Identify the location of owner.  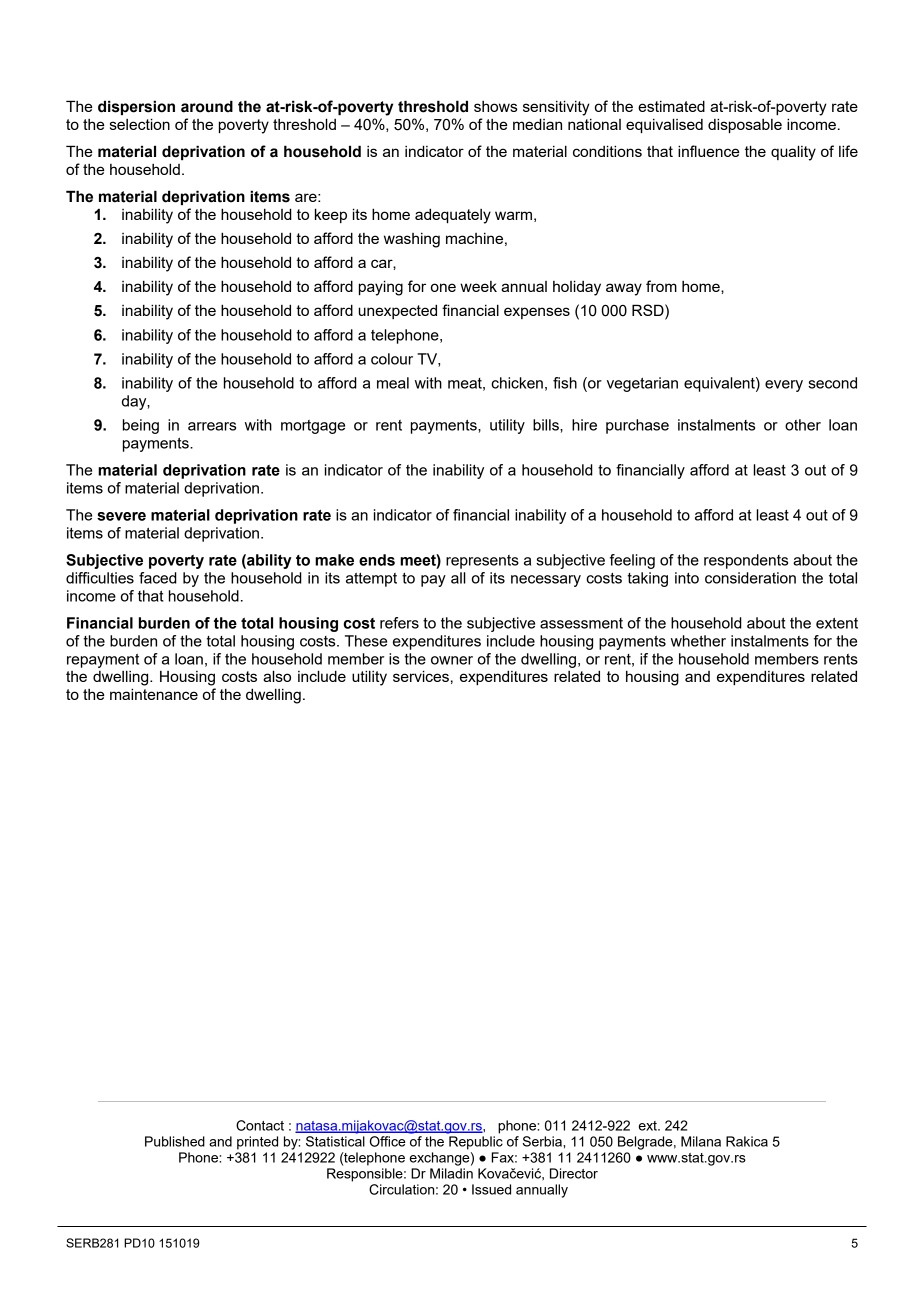
(452, 660).
